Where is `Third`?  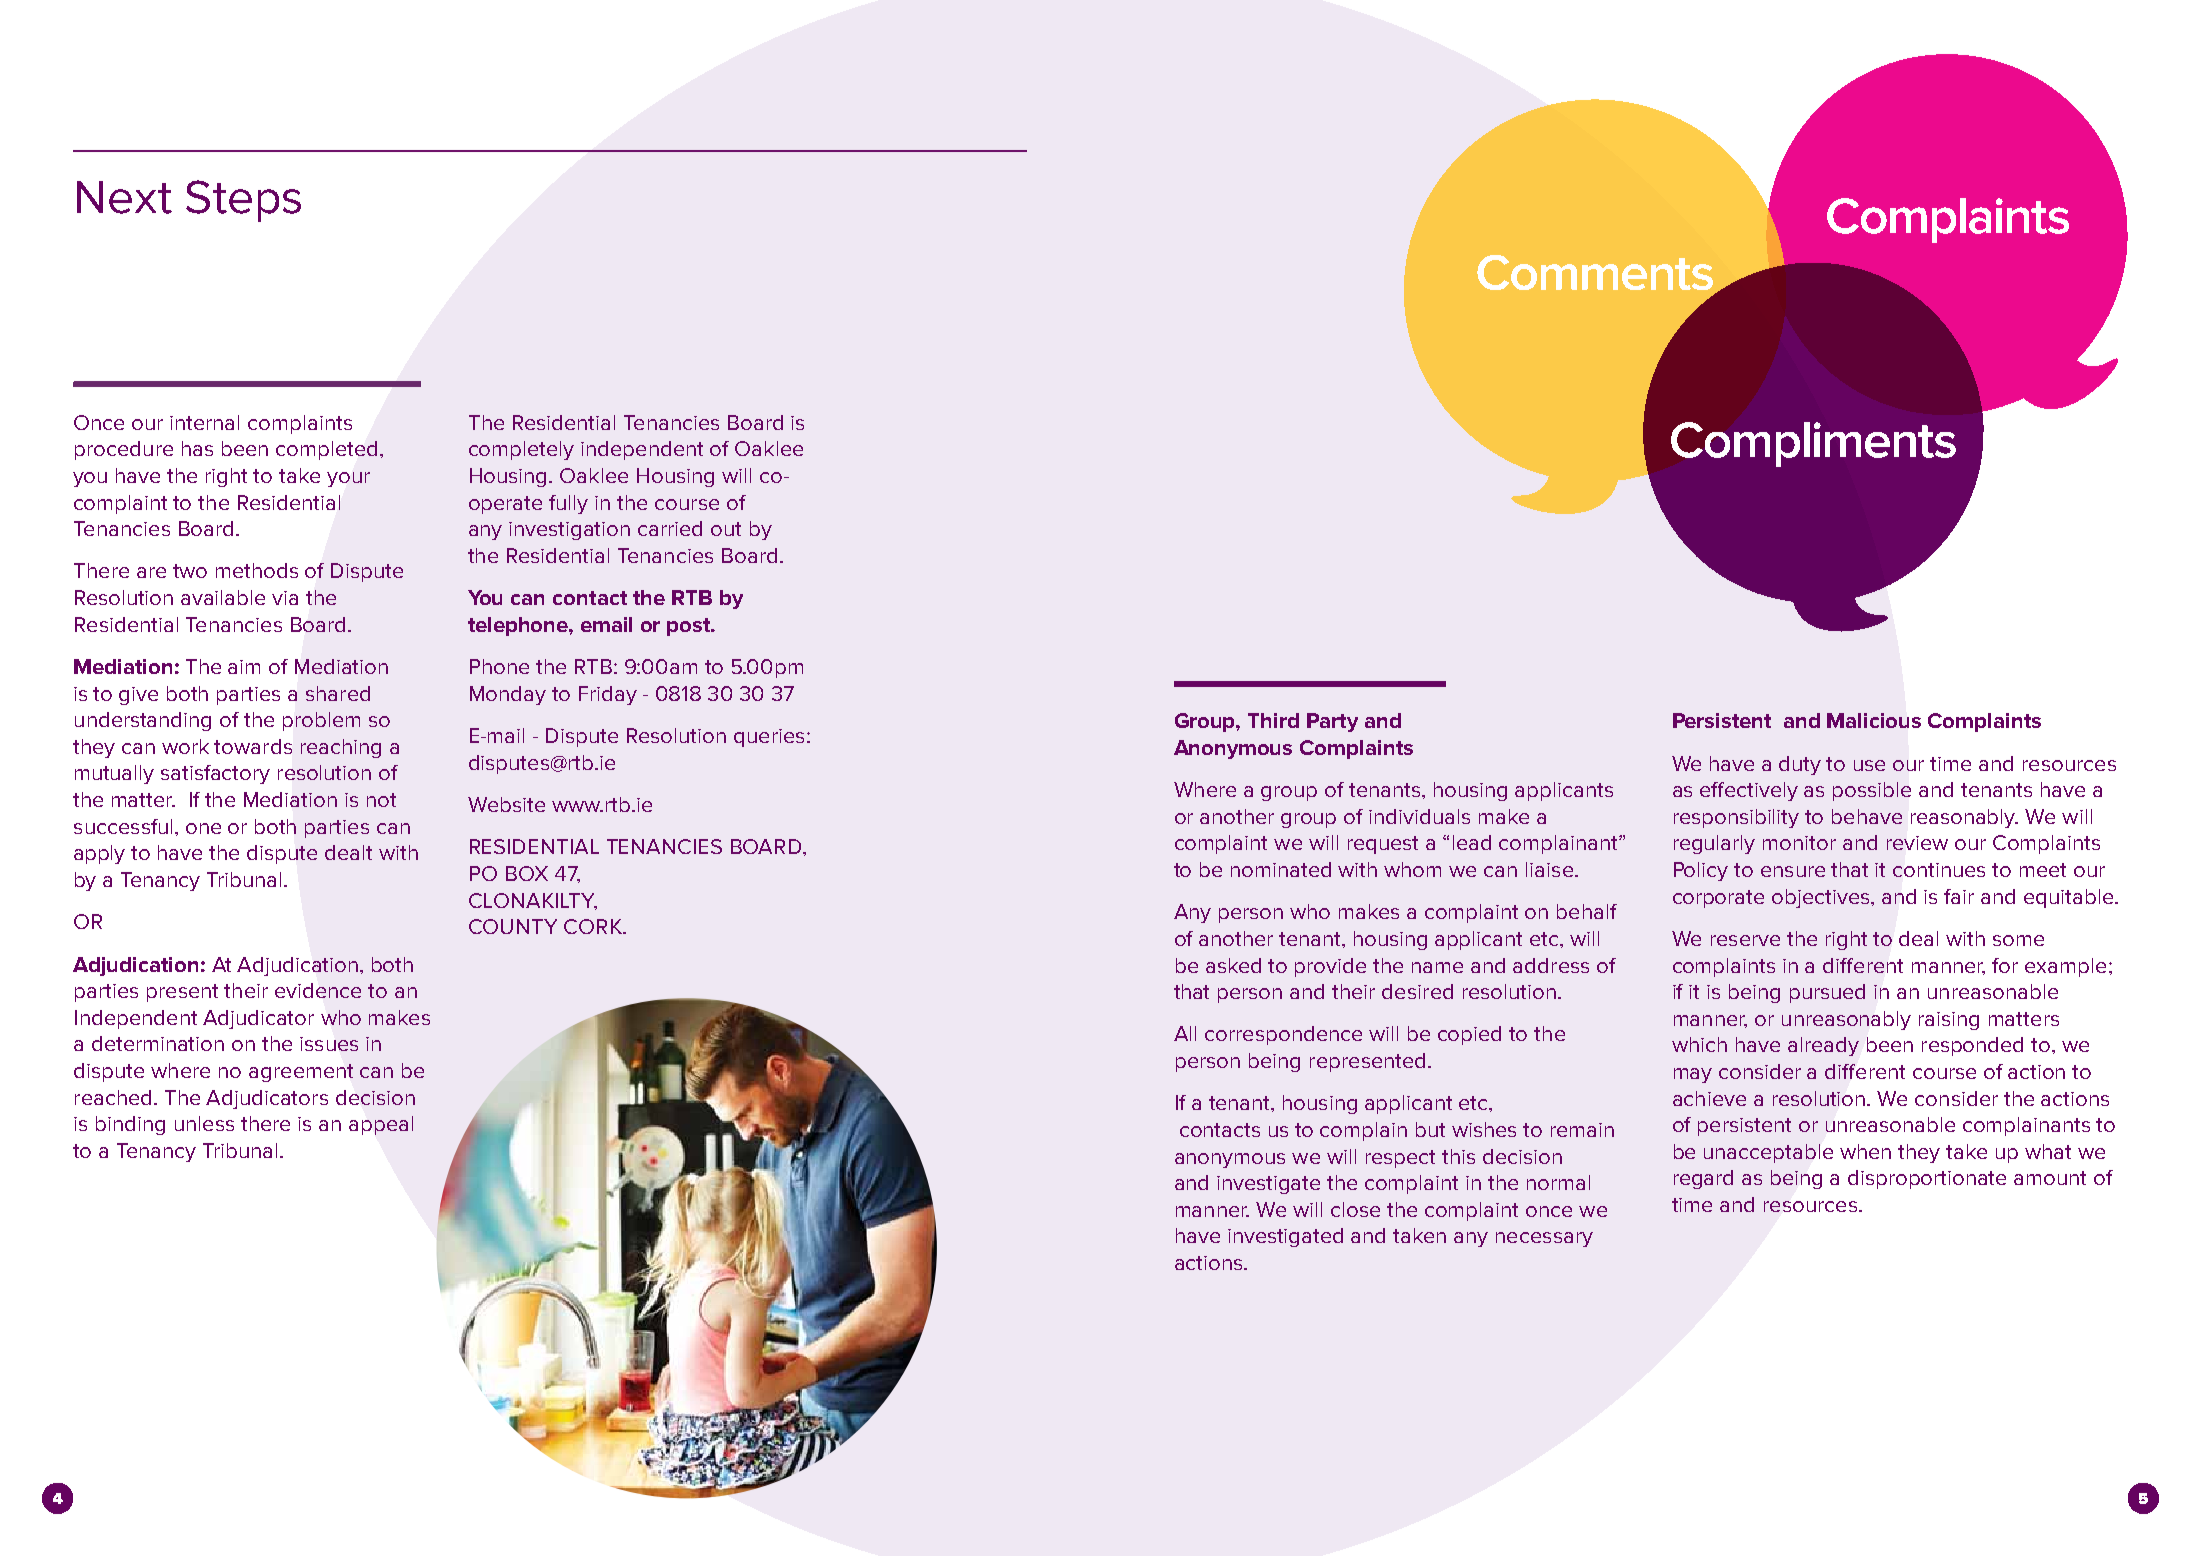 Third is located at coordinates (1273, 720).
